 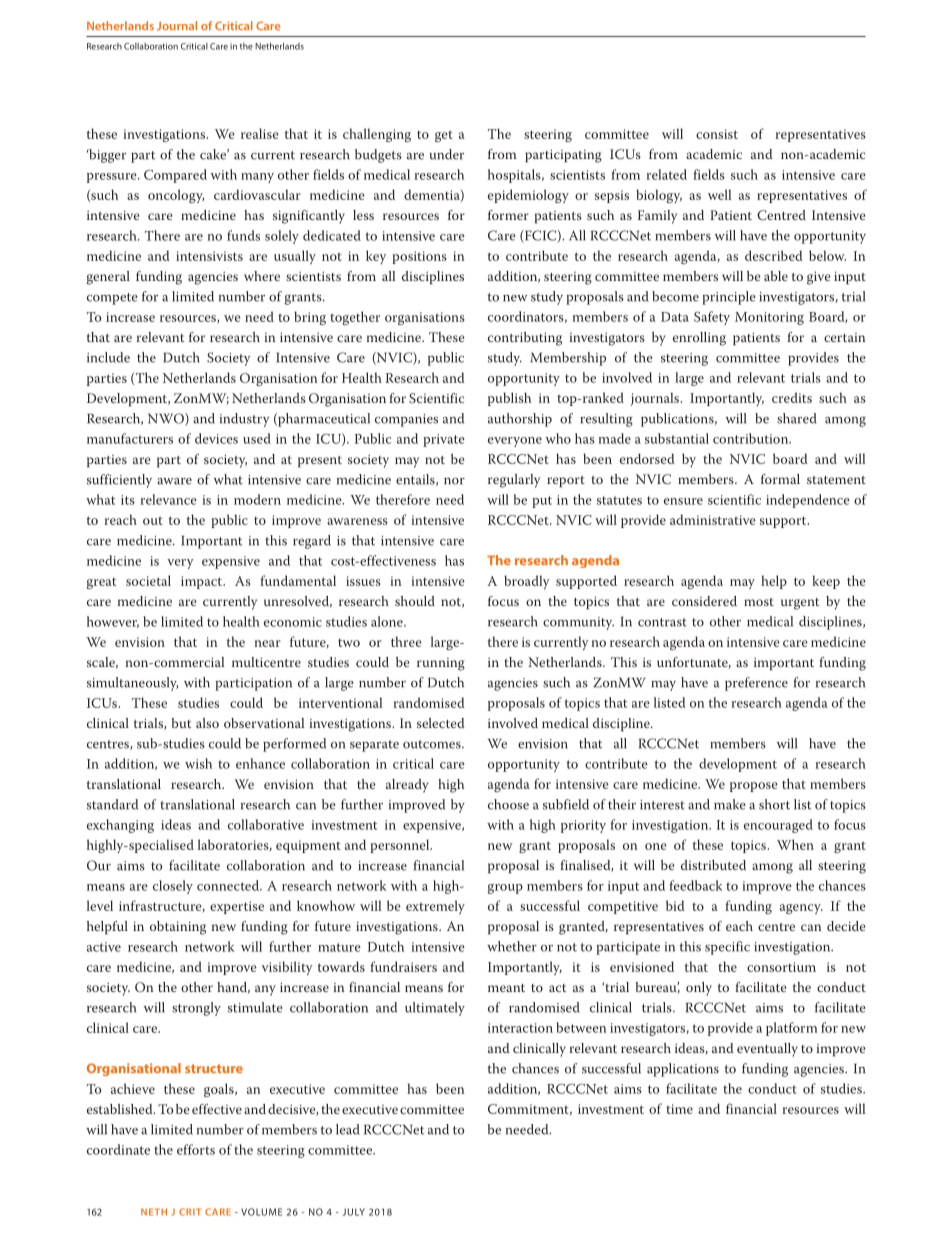 What do you see at coordinates (780, 479) in the screenshot?
I see `formal` at bounding box center [780, 479].
